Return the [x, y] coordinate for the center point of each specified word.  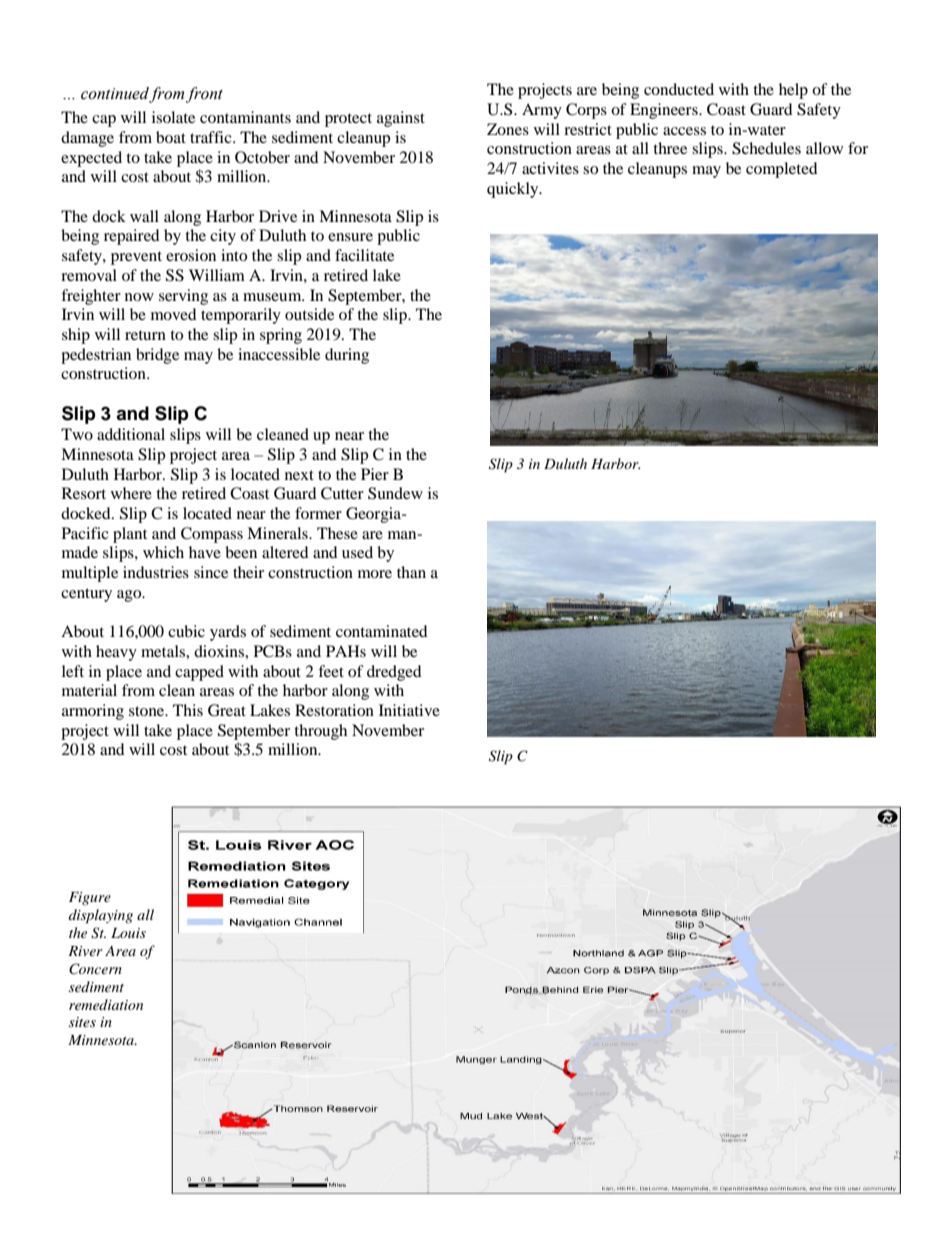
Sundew [395, 493]
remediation [106, 1004]
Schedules [766, 148]
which [163, 552]
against [401, 119]
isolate [173, 117]
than [411, 572]
